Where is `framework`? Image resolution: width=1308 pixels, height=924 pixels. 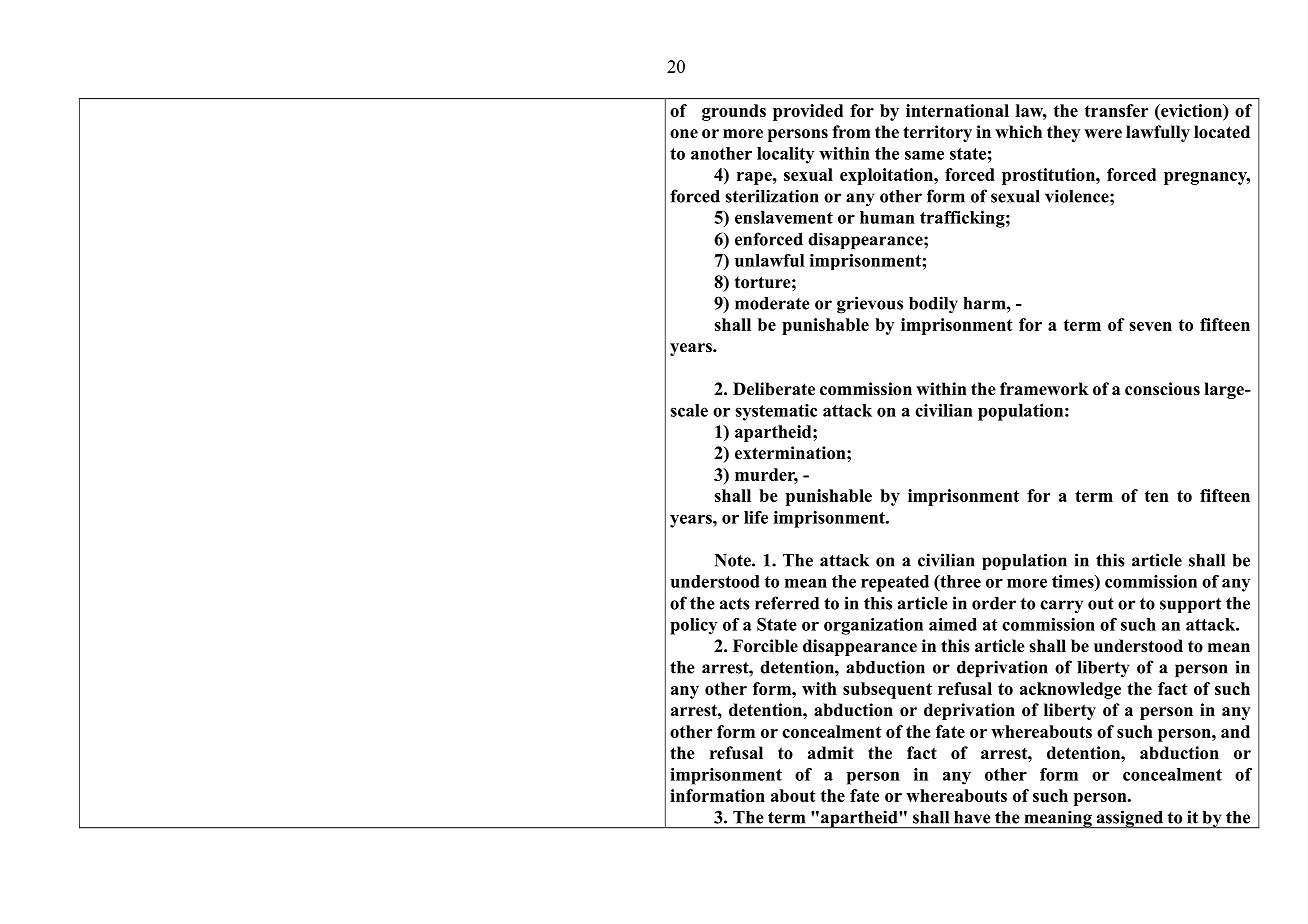
framework is located at coordinates (1044, 389).
